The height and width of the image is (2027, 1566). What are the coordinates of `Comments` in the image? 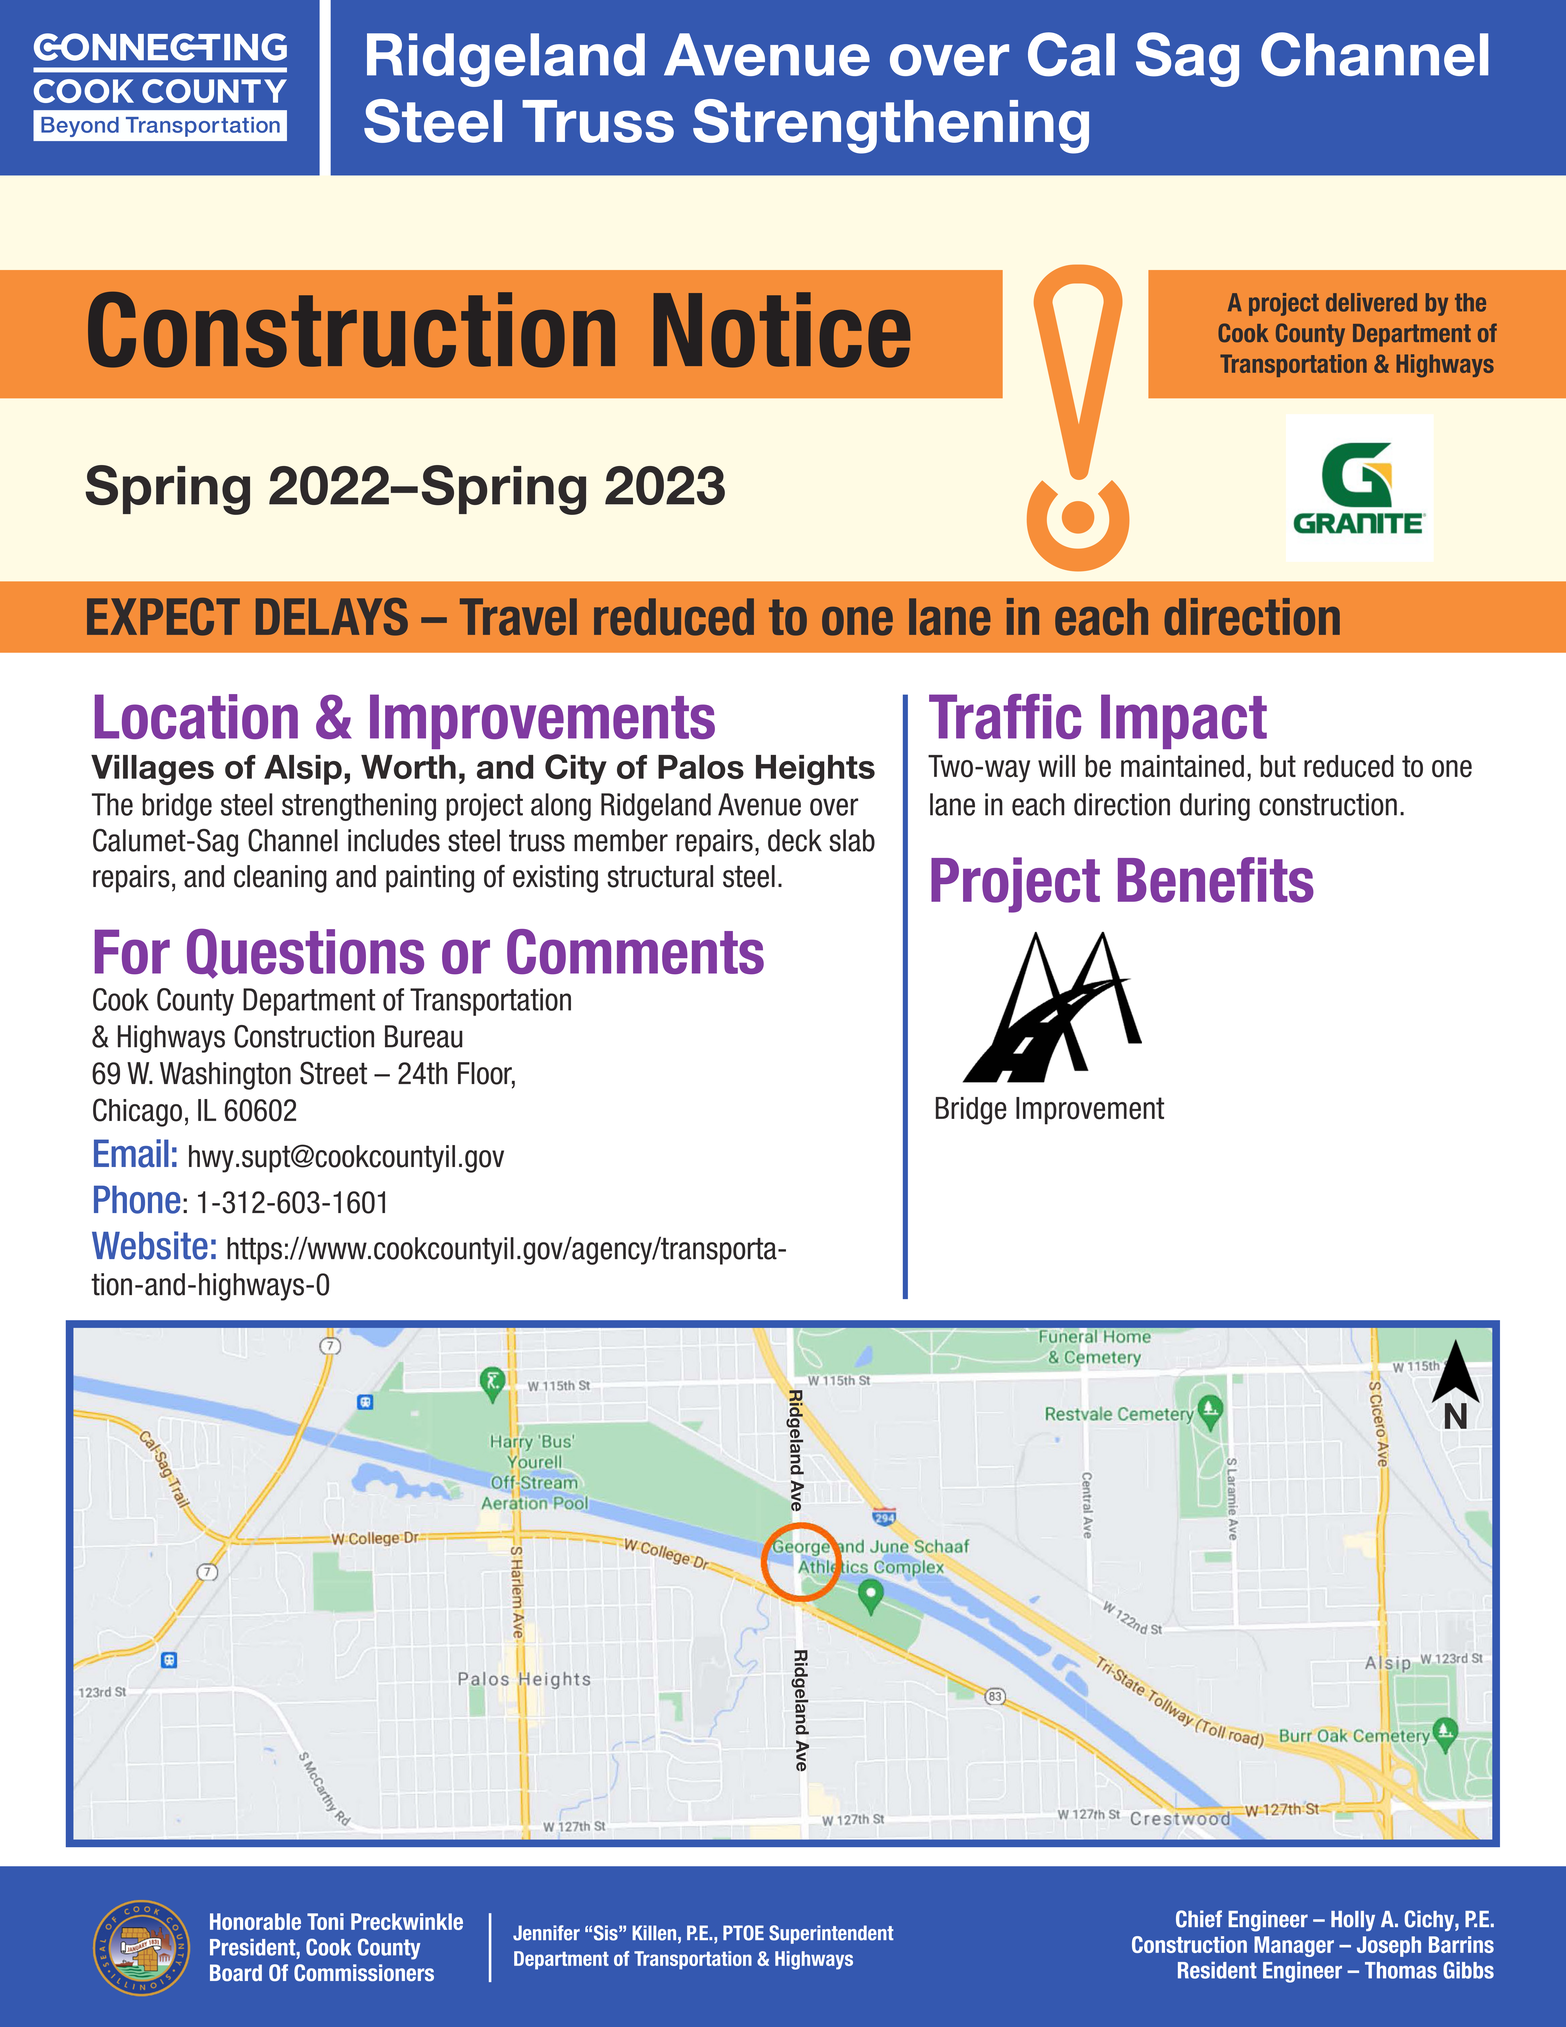 It's located at (635, 952).
